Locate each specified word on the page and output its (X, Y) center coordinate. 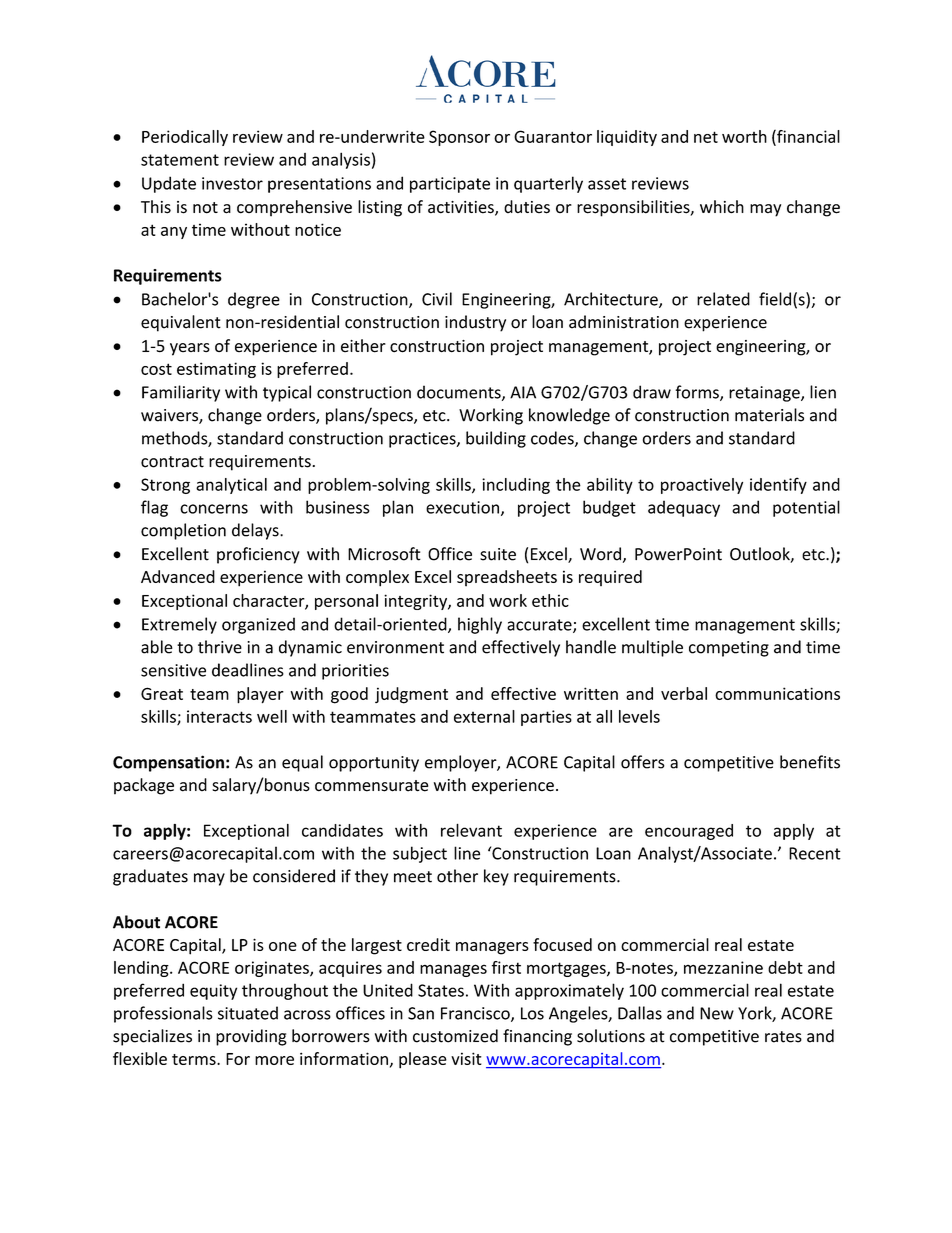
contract (172, 462)
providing (251, 1037)
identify (778, 485)
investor (232, 183)
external (484, 716)
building (496, 439)
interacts (219, 716)
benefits (810, 762)
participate (450, 185)
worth (744, 136)
